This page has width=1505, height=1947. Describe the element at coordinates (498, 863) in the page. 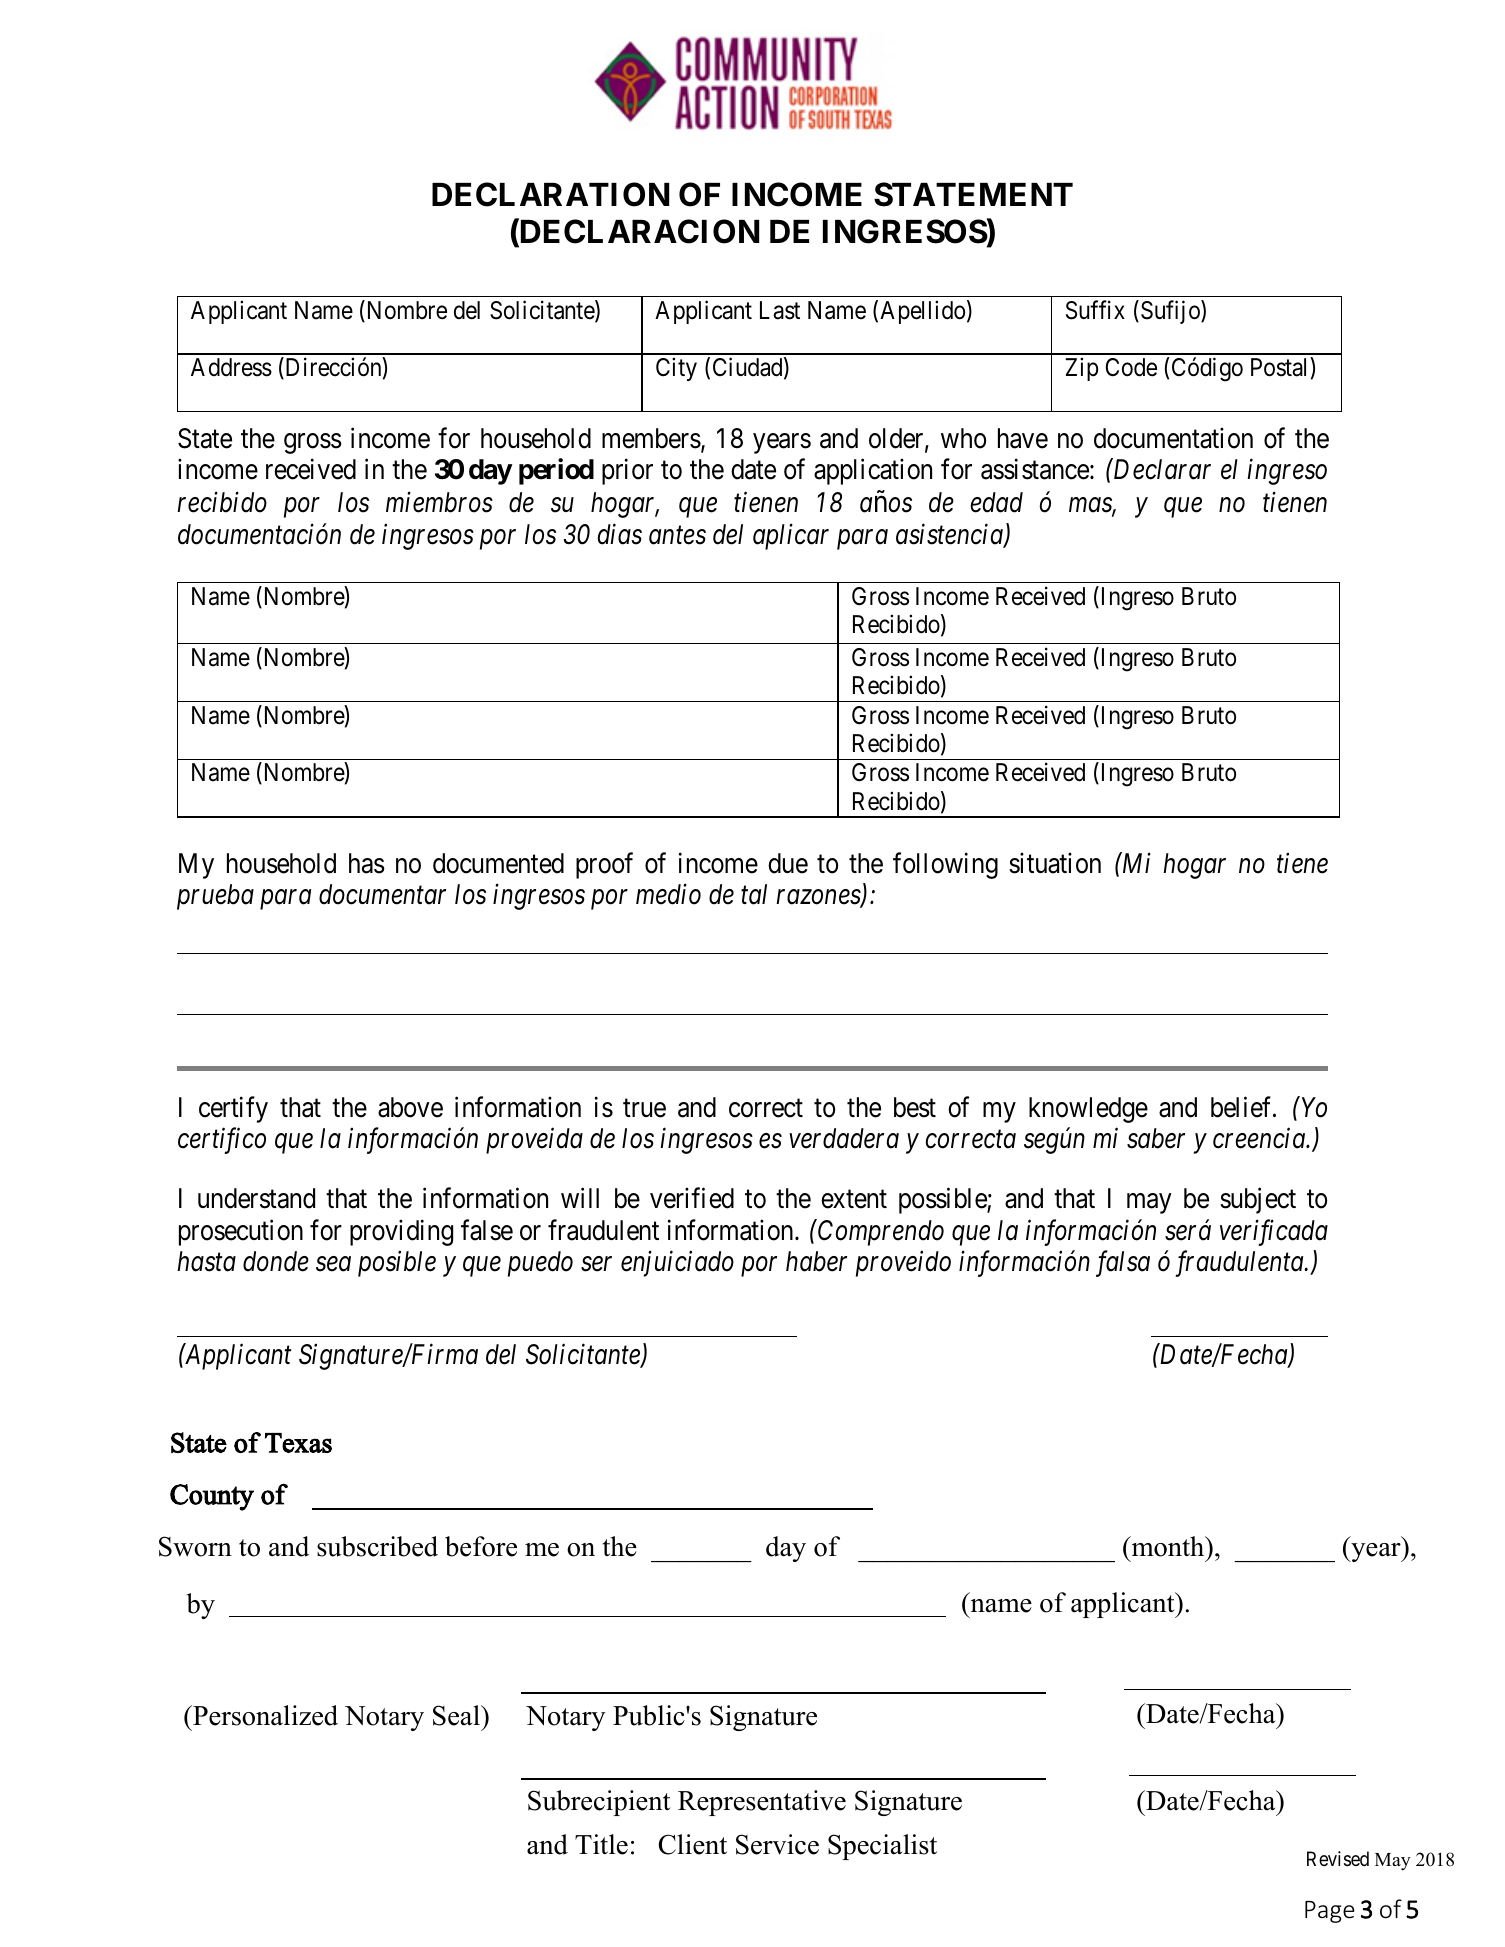

I see `documented` at that location.
